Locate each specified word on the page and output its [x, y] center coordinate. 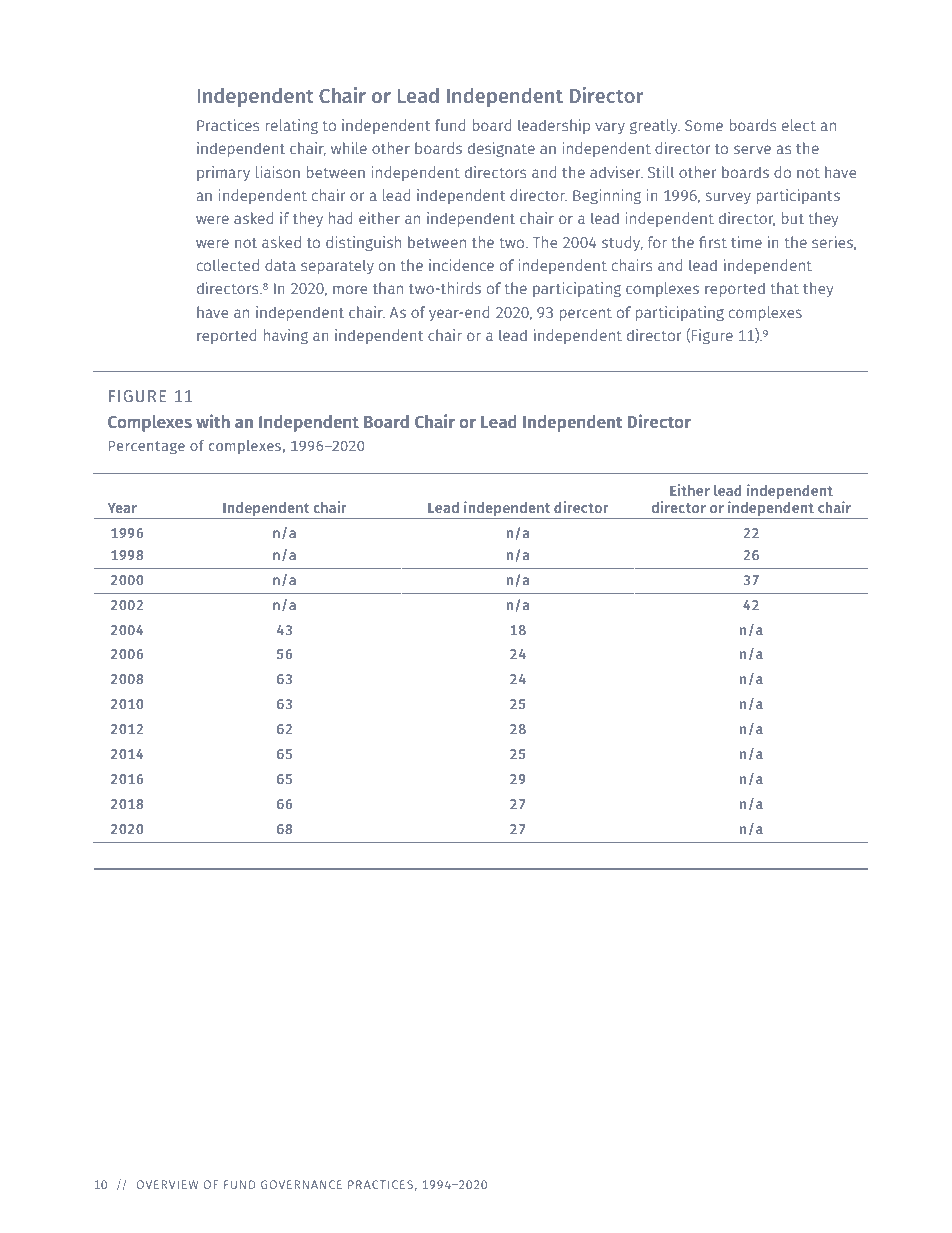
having [286, 336]
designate [501, 149]
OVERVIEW [167, 1184]
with [213, 421]
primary [223, 173]
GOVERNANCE [301, 1184]
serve [752, 149]
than [388, 288]
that [784, 288]
